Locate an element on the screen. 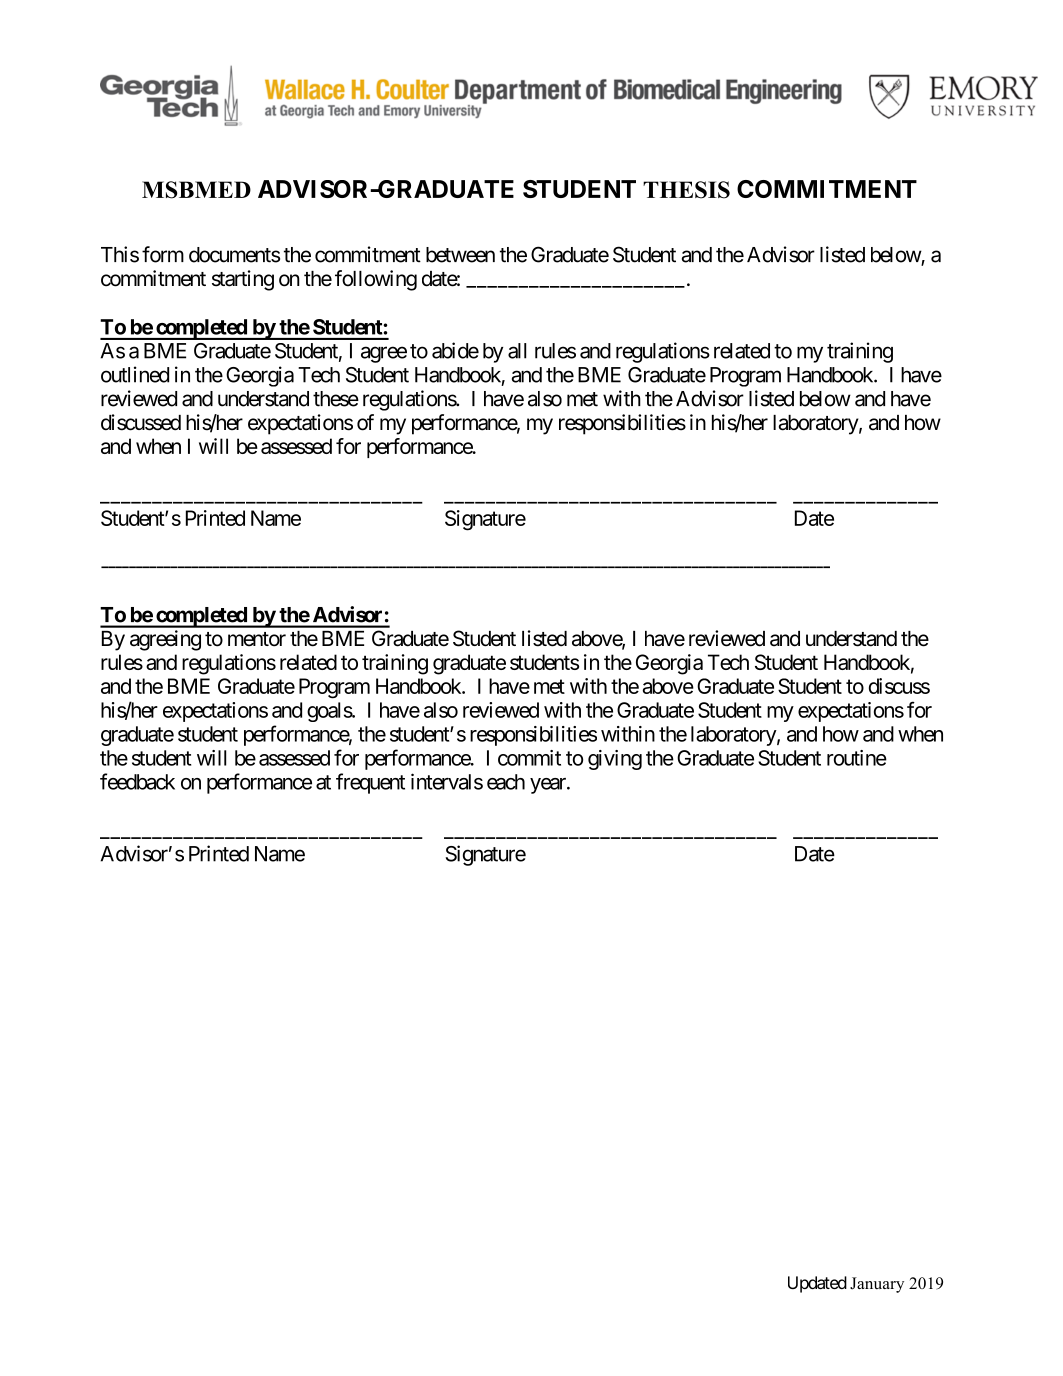  frequent is located at coordinates (370, 783).
